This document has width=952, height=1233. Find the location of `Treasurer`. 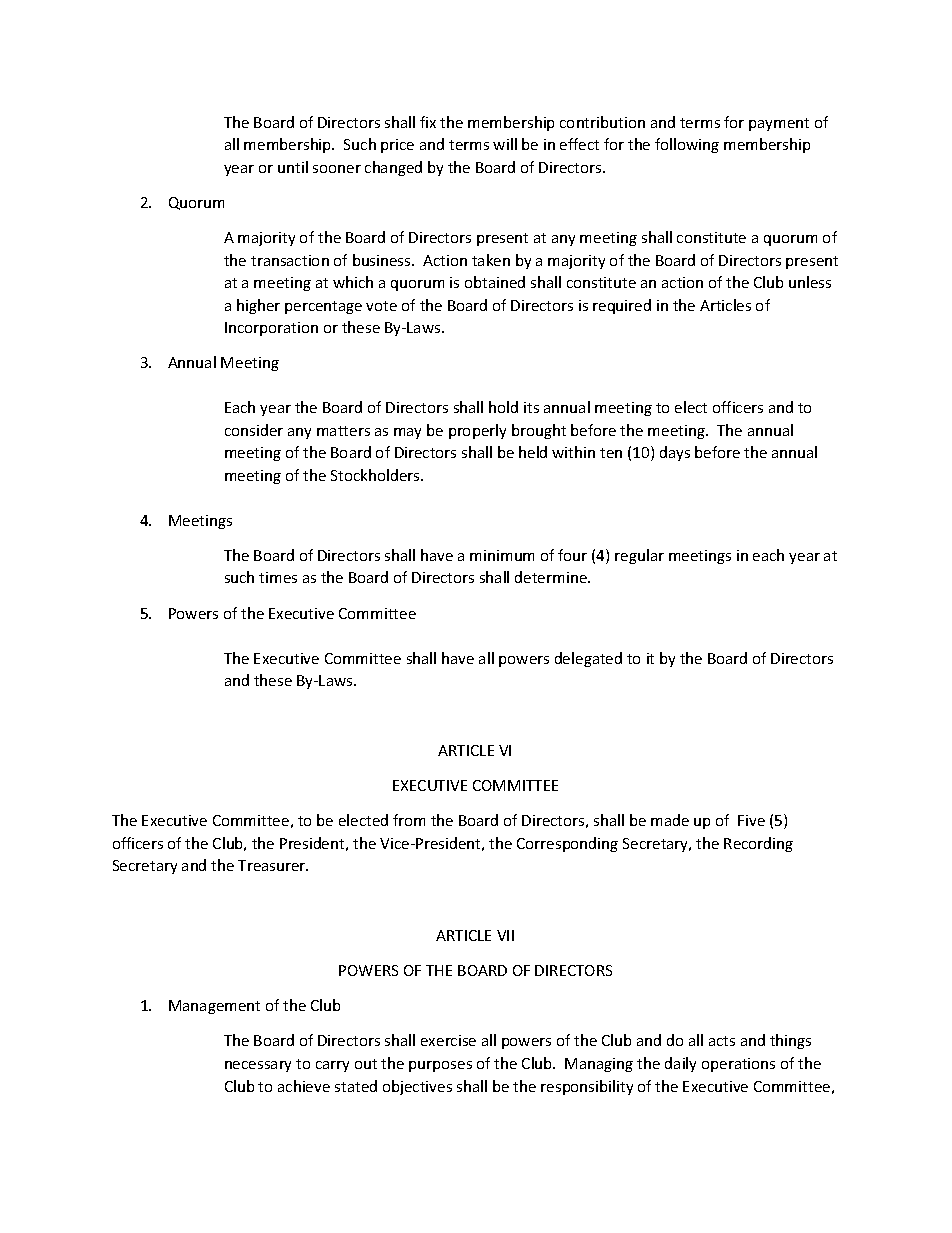

Treasurer is located at coordinates (273, 865).
